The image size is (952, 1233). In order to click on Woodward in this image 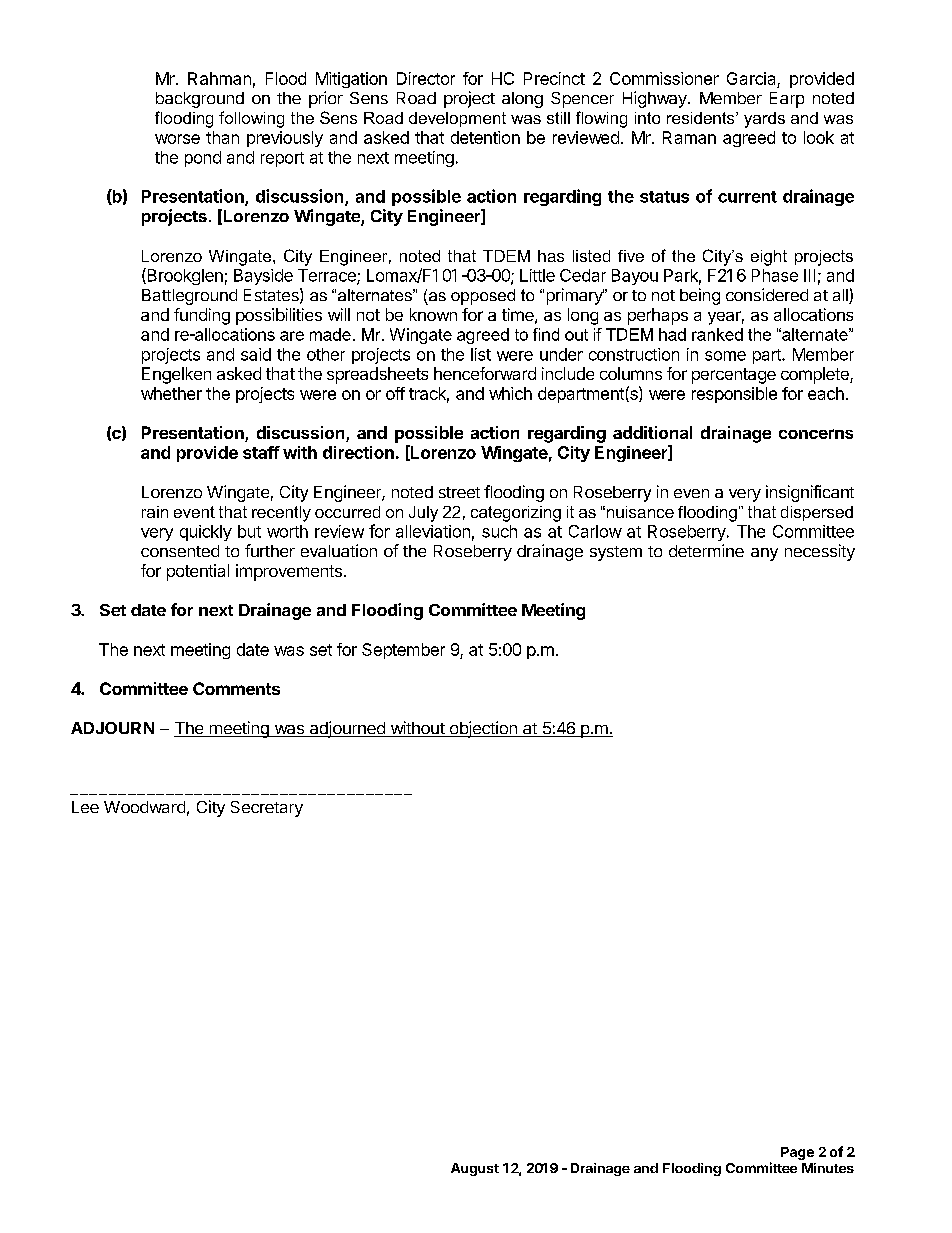, I will do `click(144, 807)`.
